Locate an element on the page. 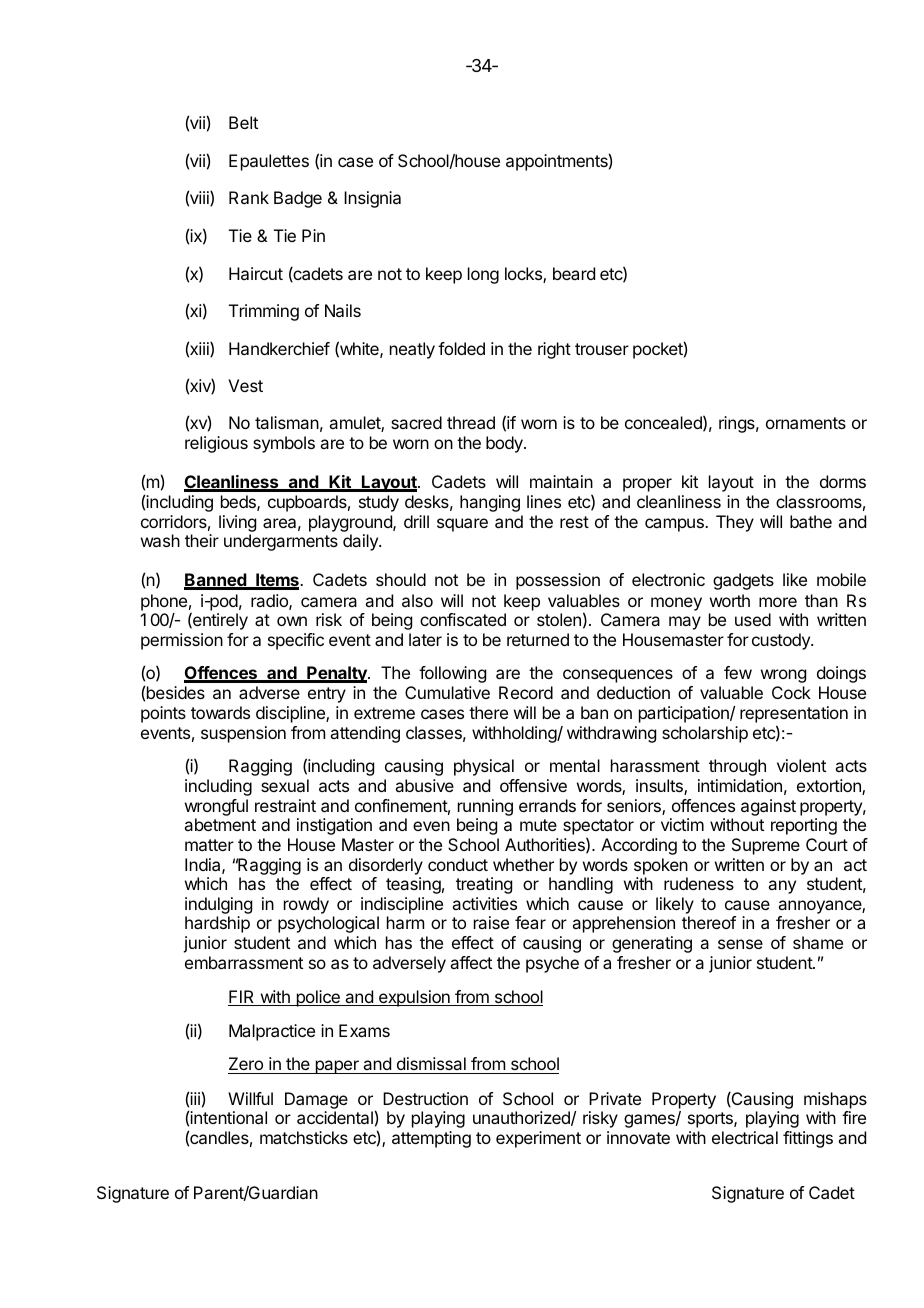 This document has height=1308, width=924. Belt is located at coordinates (243, 122).
